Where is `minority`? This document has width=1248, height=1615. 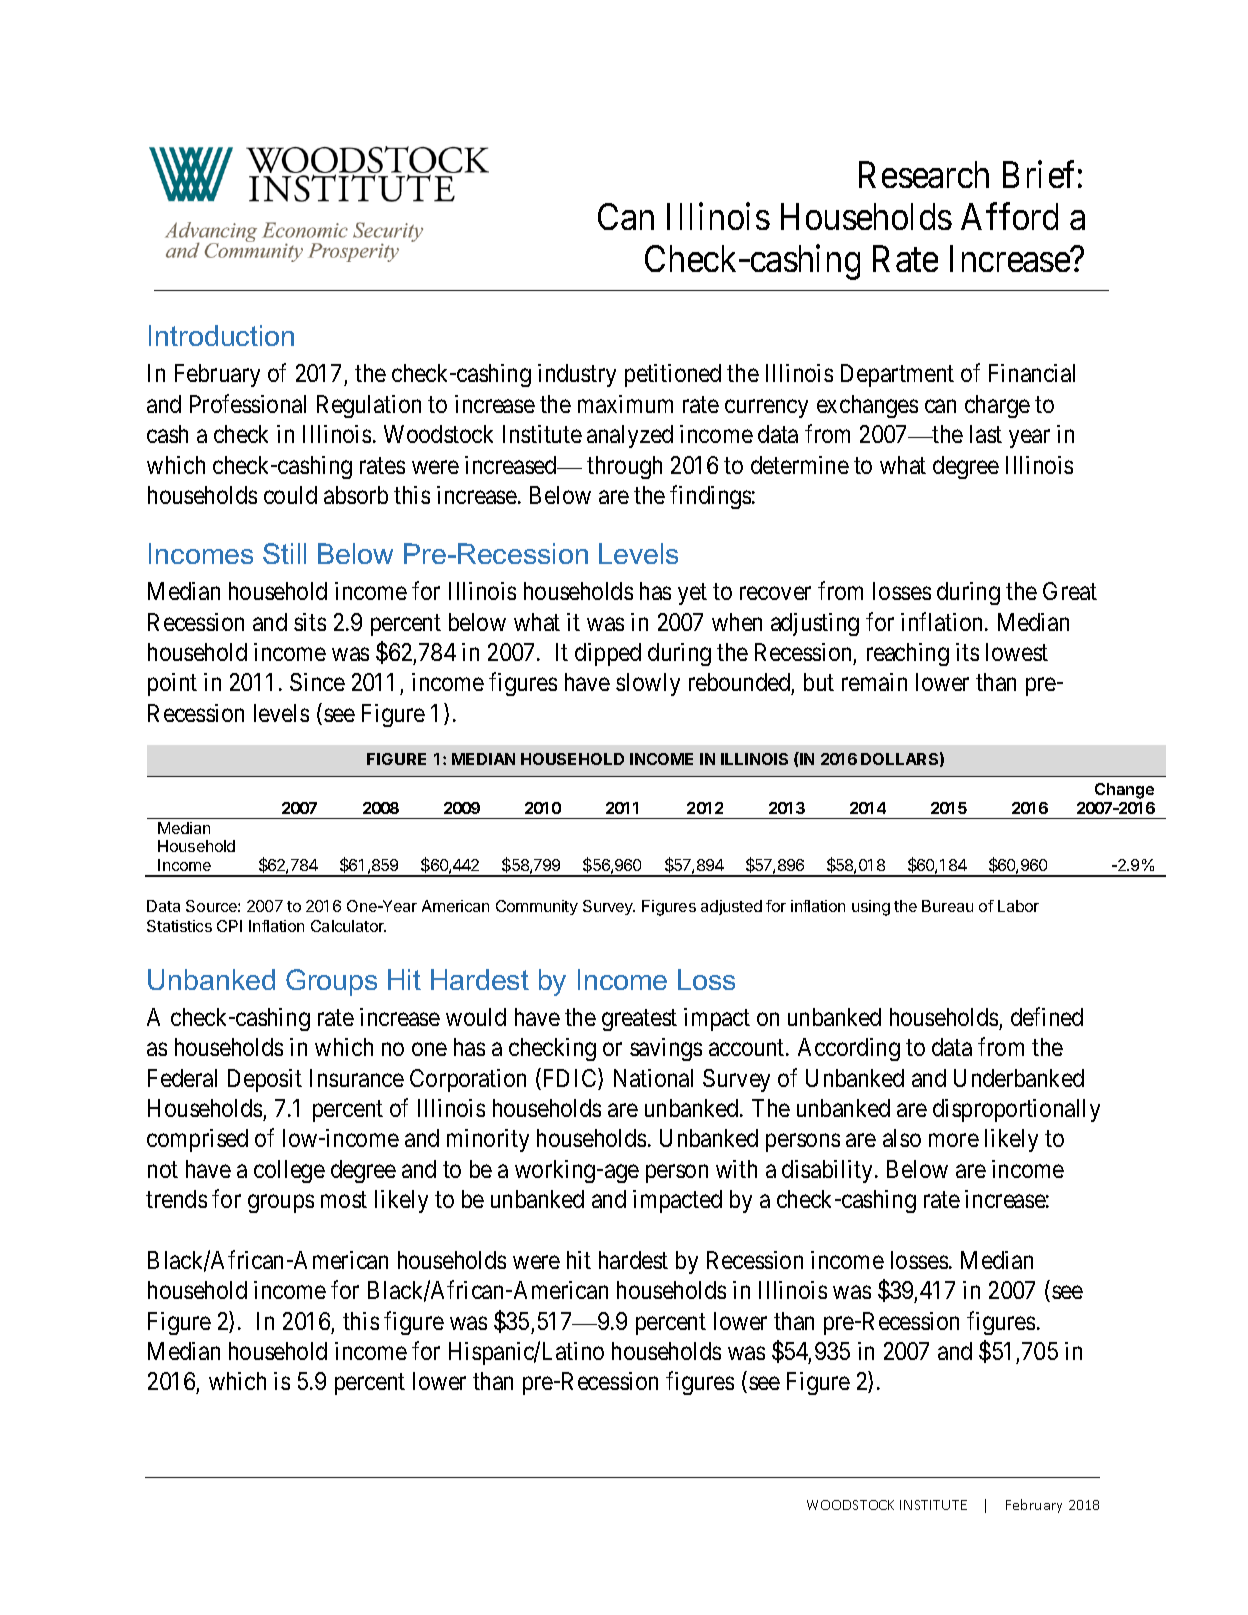
minority is located at coordinates (488, 1140).
